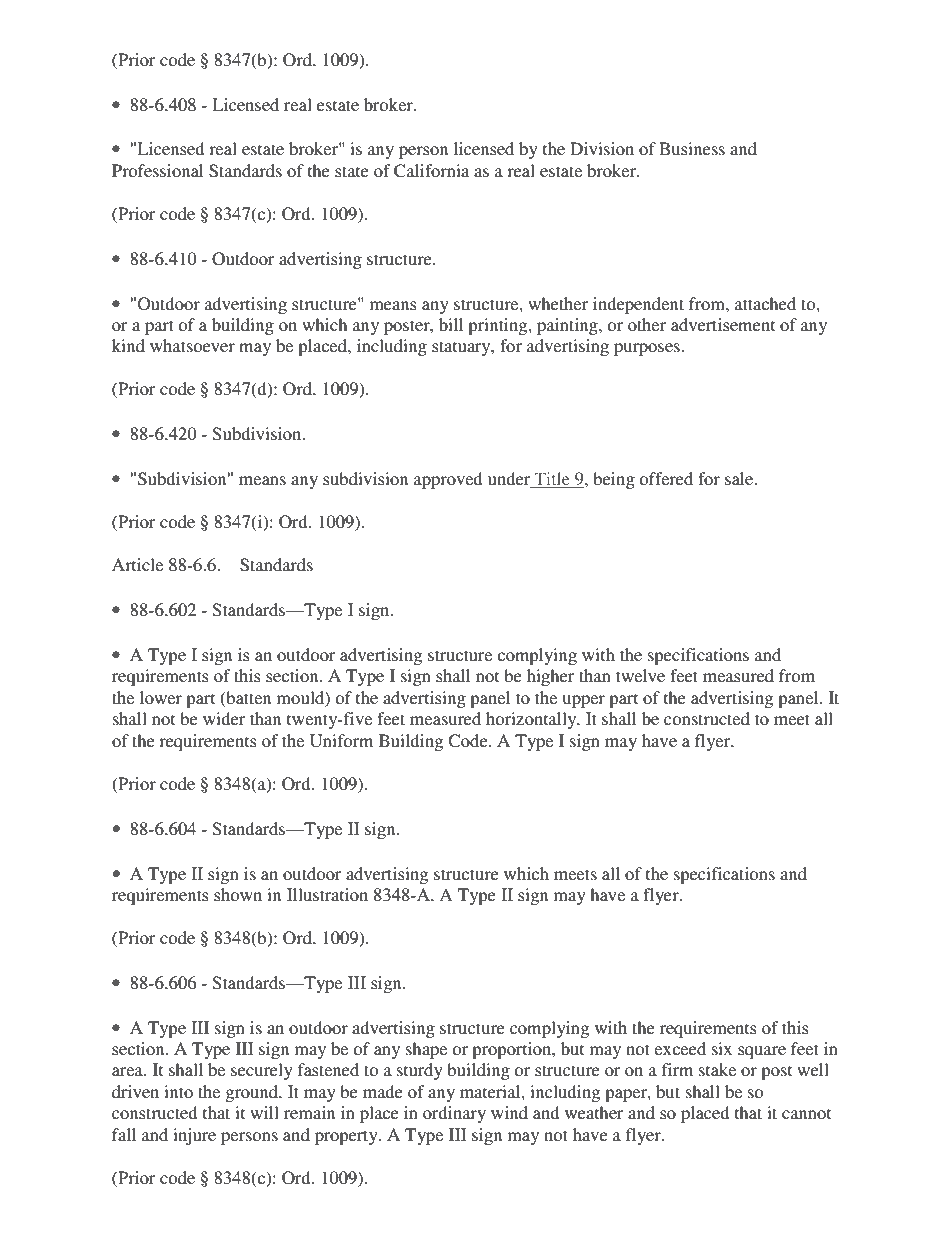  I want to click on ordinary, so click(454, 1114).
